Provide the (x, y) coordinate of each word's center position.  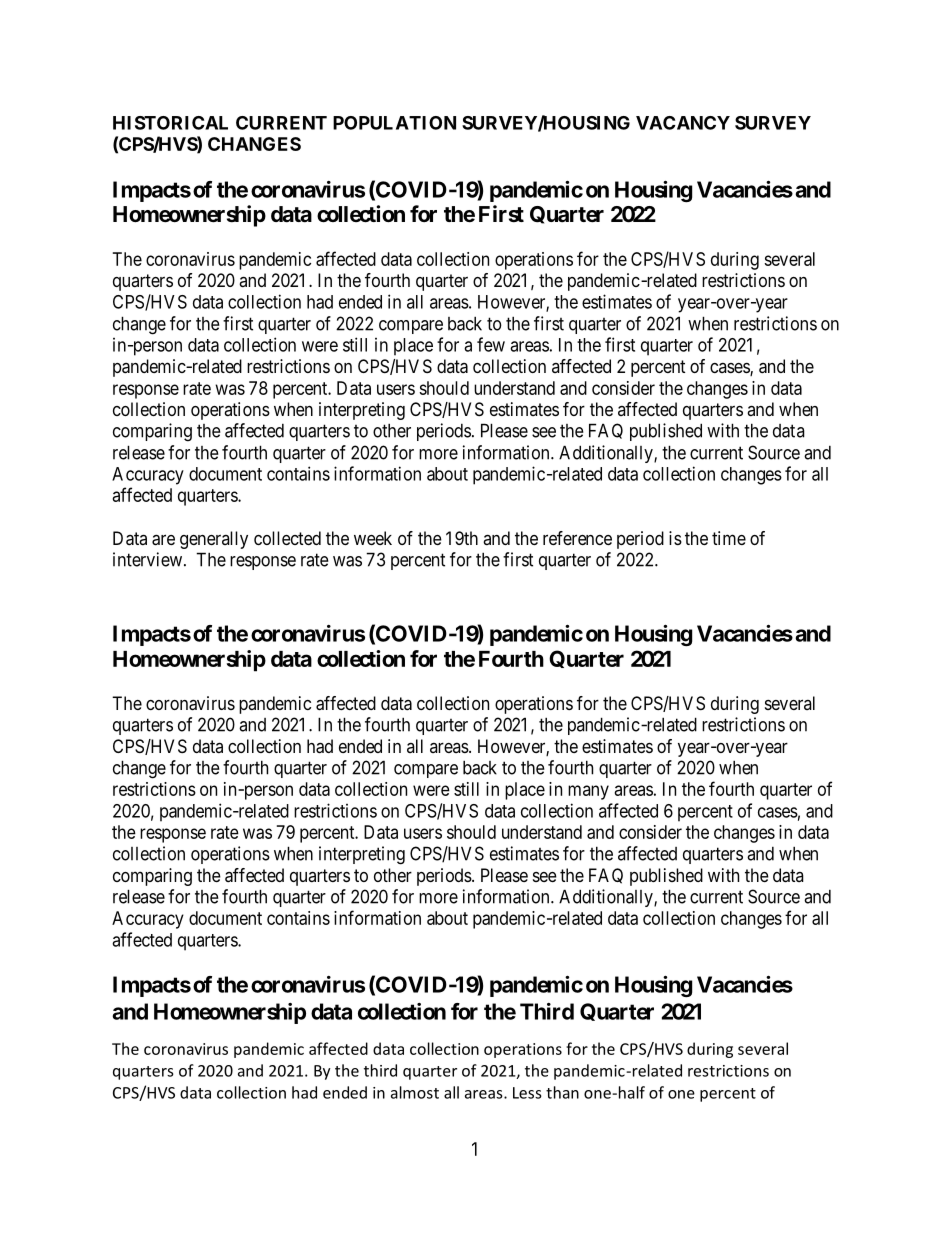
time (729, 538)
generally (214, 540)
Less (527, 1093)
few (491, 344)
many (588, 792)
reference (577, 538)
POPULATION (394, 123)
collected (287, 538)
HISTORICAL (170, 123)
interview (147, 559)
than (562, 1092)
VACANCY (683, 123)
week (373, 538)
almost (415, 1092)
